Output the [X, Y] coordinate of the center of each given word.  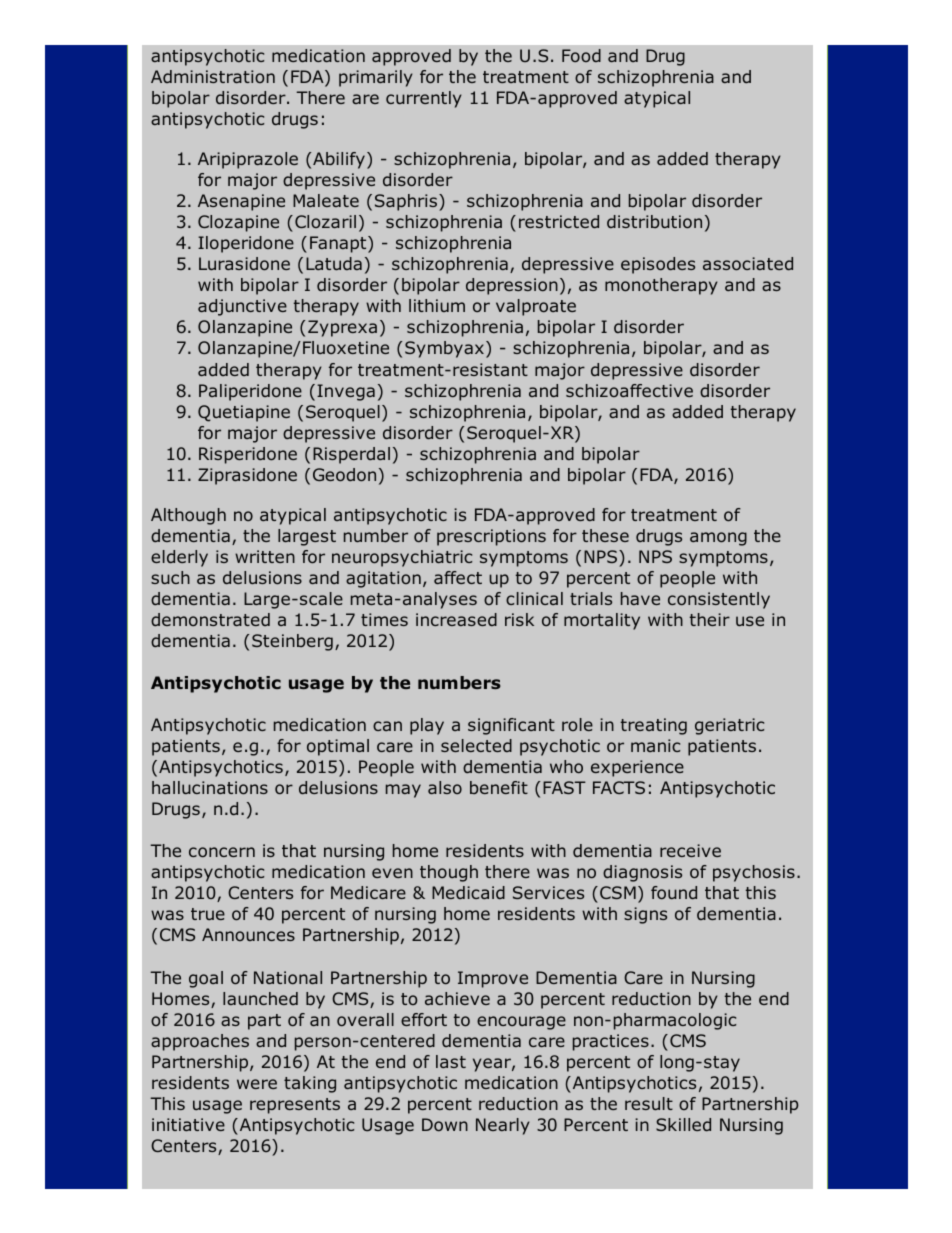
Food [581, 55]
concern [222, 852]
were [257, 1084]
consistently [719, 600]
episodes [658, 265]
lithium [437, 305]
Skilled [683, 1124]
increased [456, 619]
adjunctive [242, 307]
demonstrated [210, 619]
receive [690, 850]
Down [445, 1124]
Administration [213, 76]
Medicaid [468, 892]
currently [424, 99]
